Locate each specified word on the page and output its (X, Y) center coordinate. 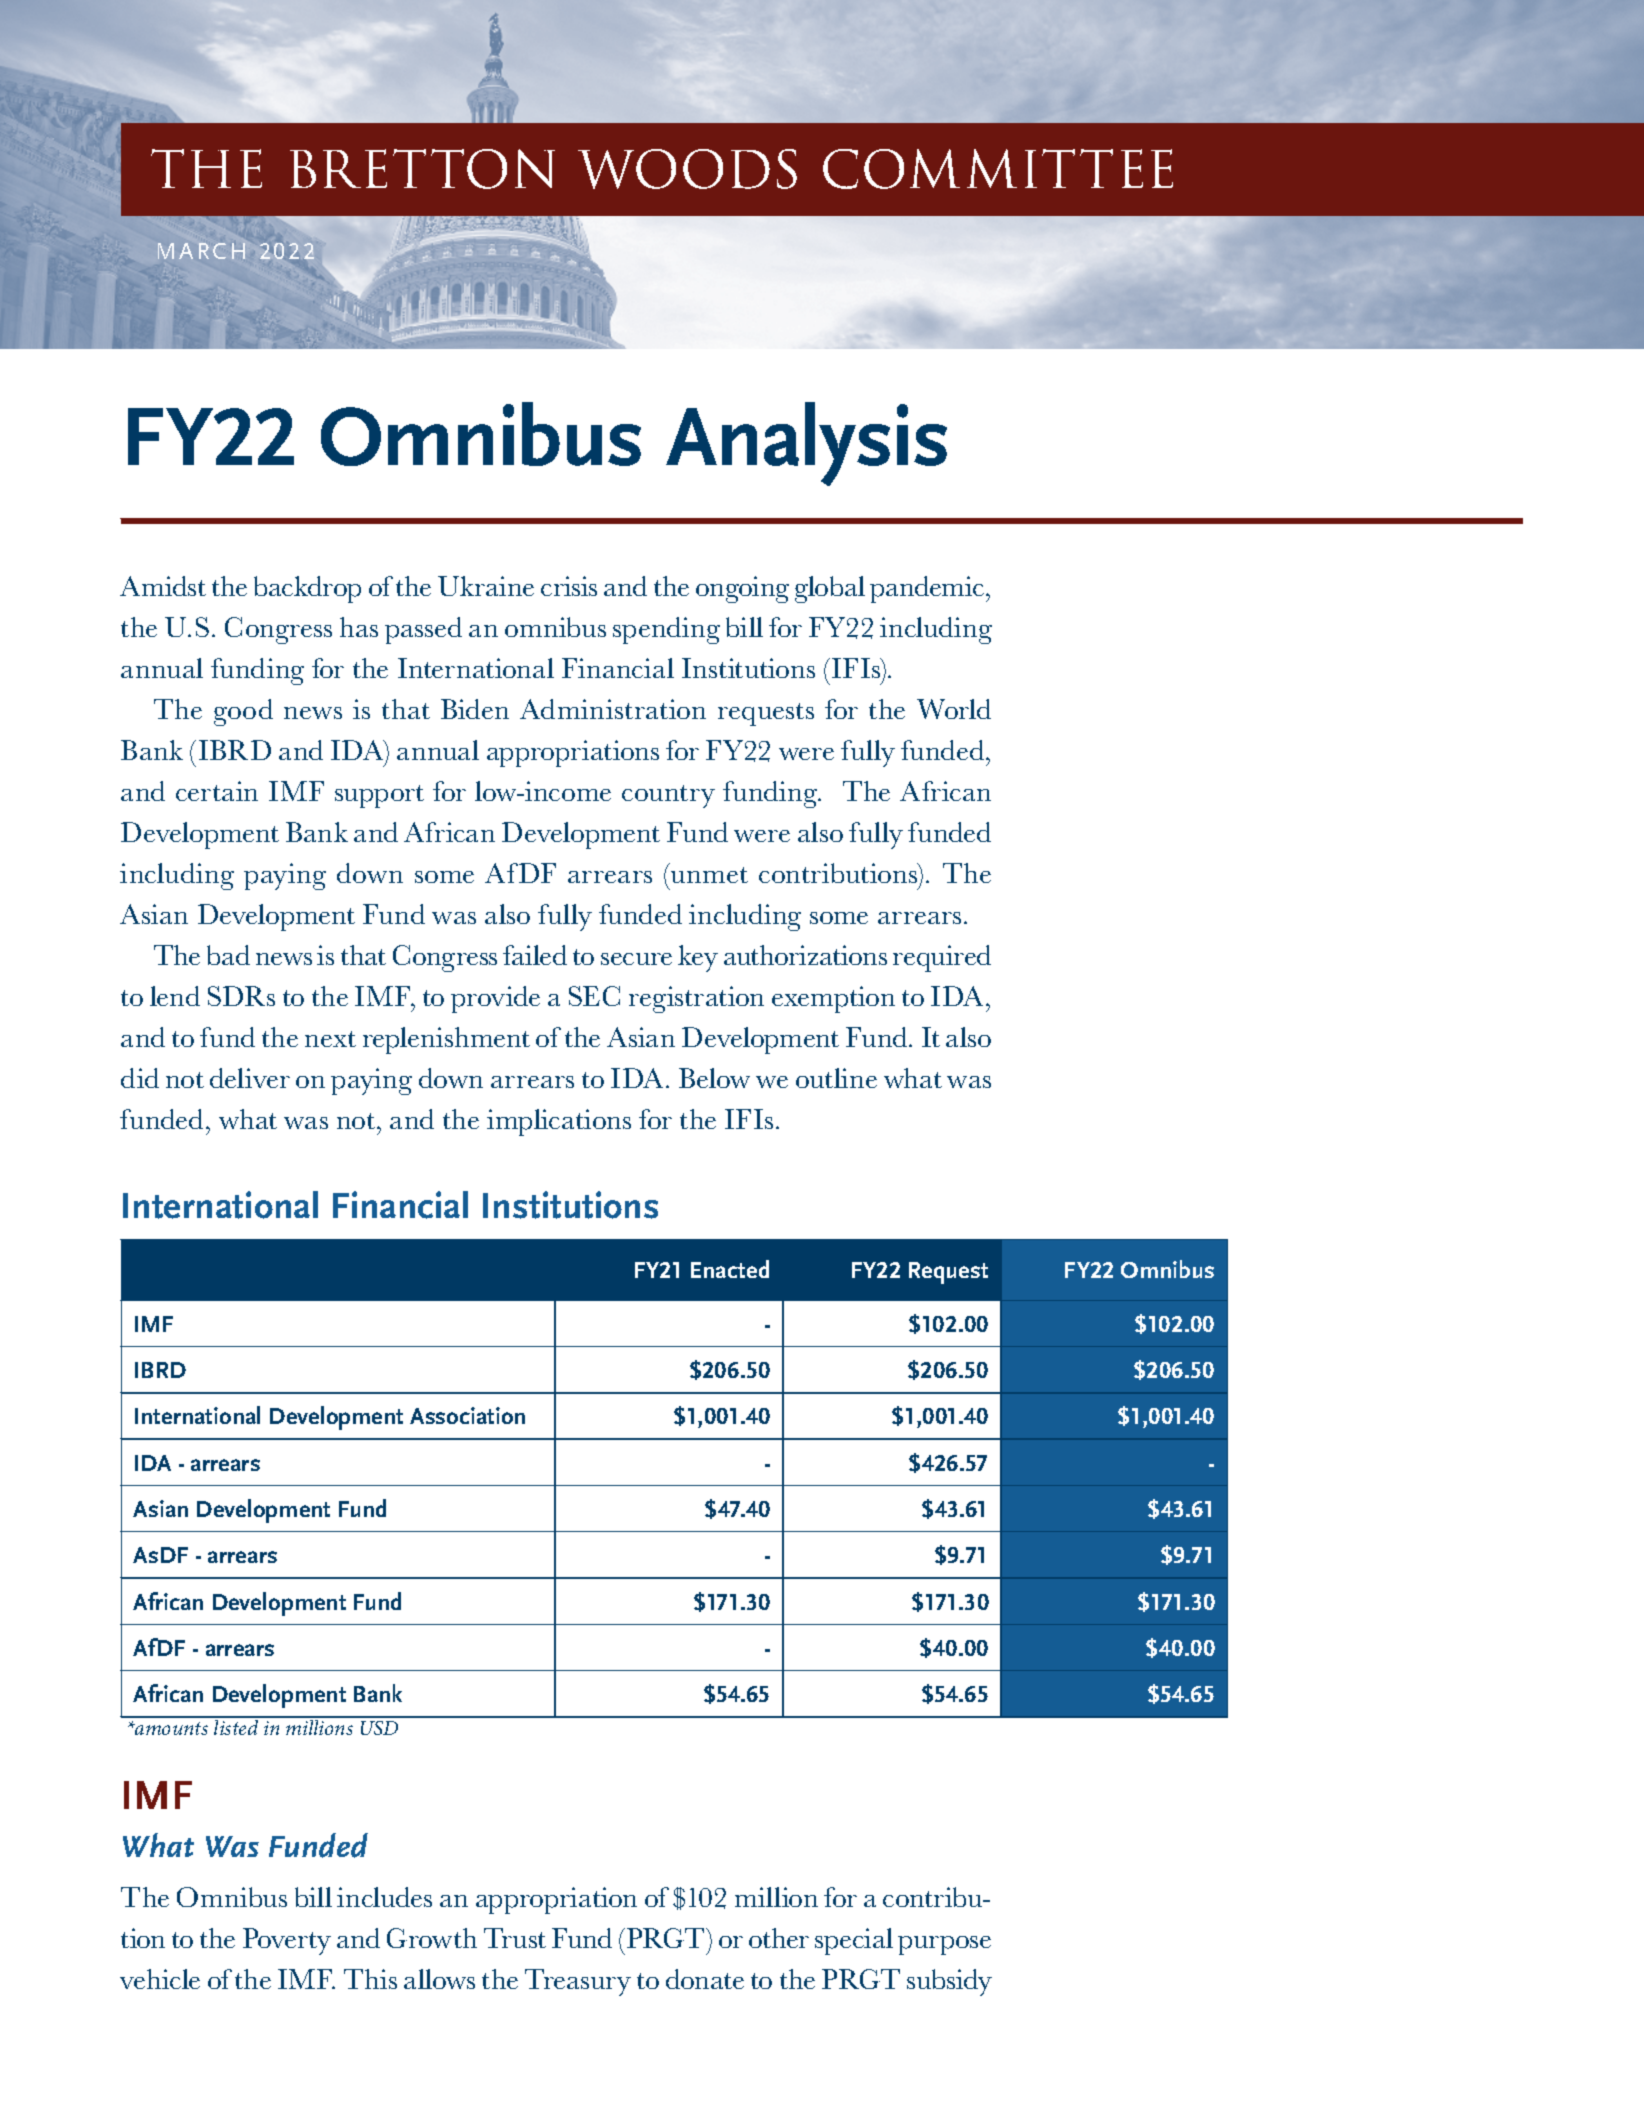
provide (495, 999)
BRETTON (422, 169)
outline (836, 1078)
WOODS (687, 169)
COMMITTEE (998, 169)
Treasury (578, 1982)
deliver (250, 1078)
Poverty (287, 1941)
